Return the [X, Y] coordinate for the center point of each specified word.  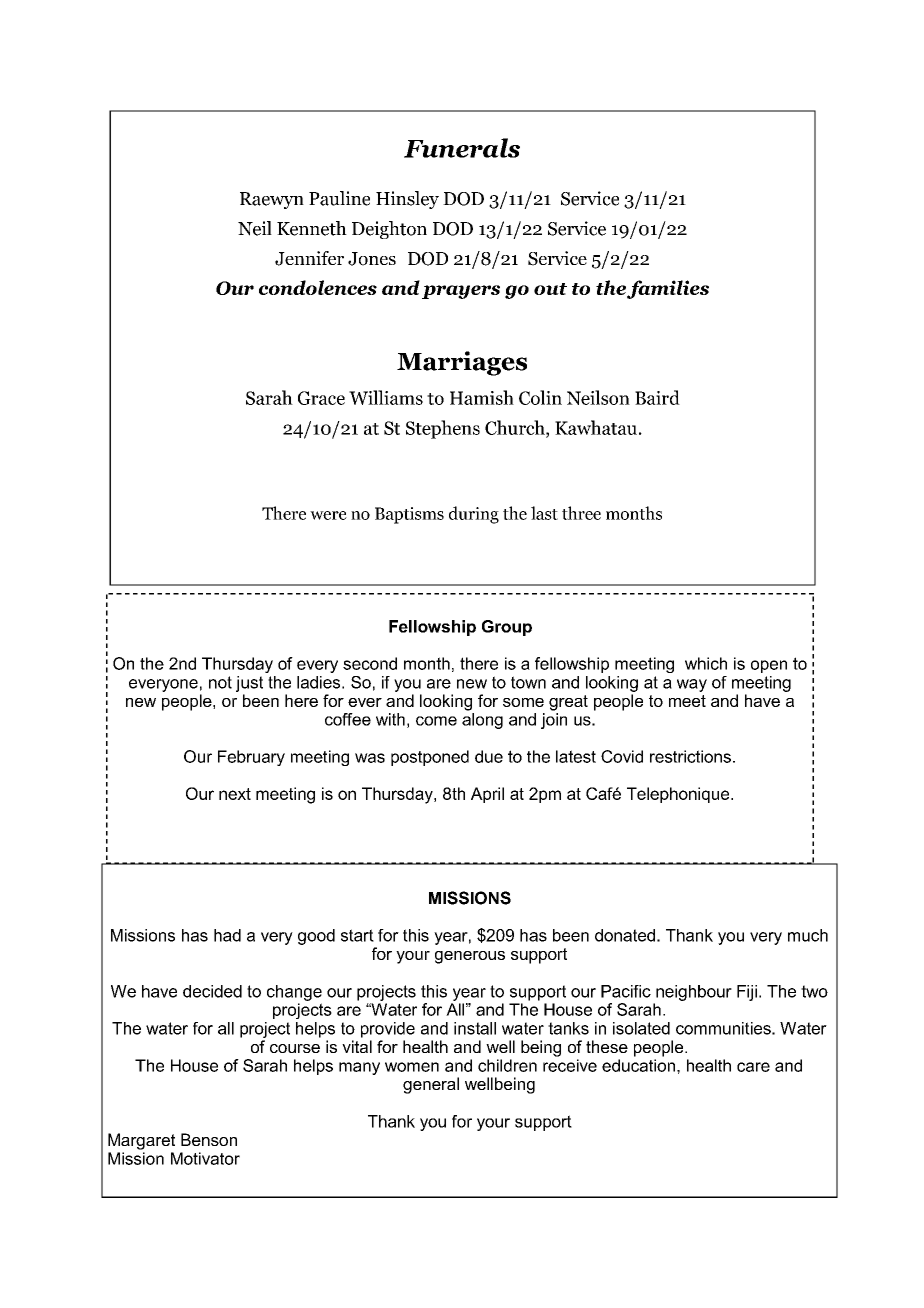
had [227, 935]
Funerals [462, 148]
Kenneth [312, 228]
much [808, 935]
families [668, 289]
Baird [657, 397]
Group [507, 628]
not [220, 682]
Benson [209, 1139]
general [431, 1085]
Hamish [482, 397]
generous [470, 957]
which [706, 663]
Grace [321, 398]
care [753, 1067]
